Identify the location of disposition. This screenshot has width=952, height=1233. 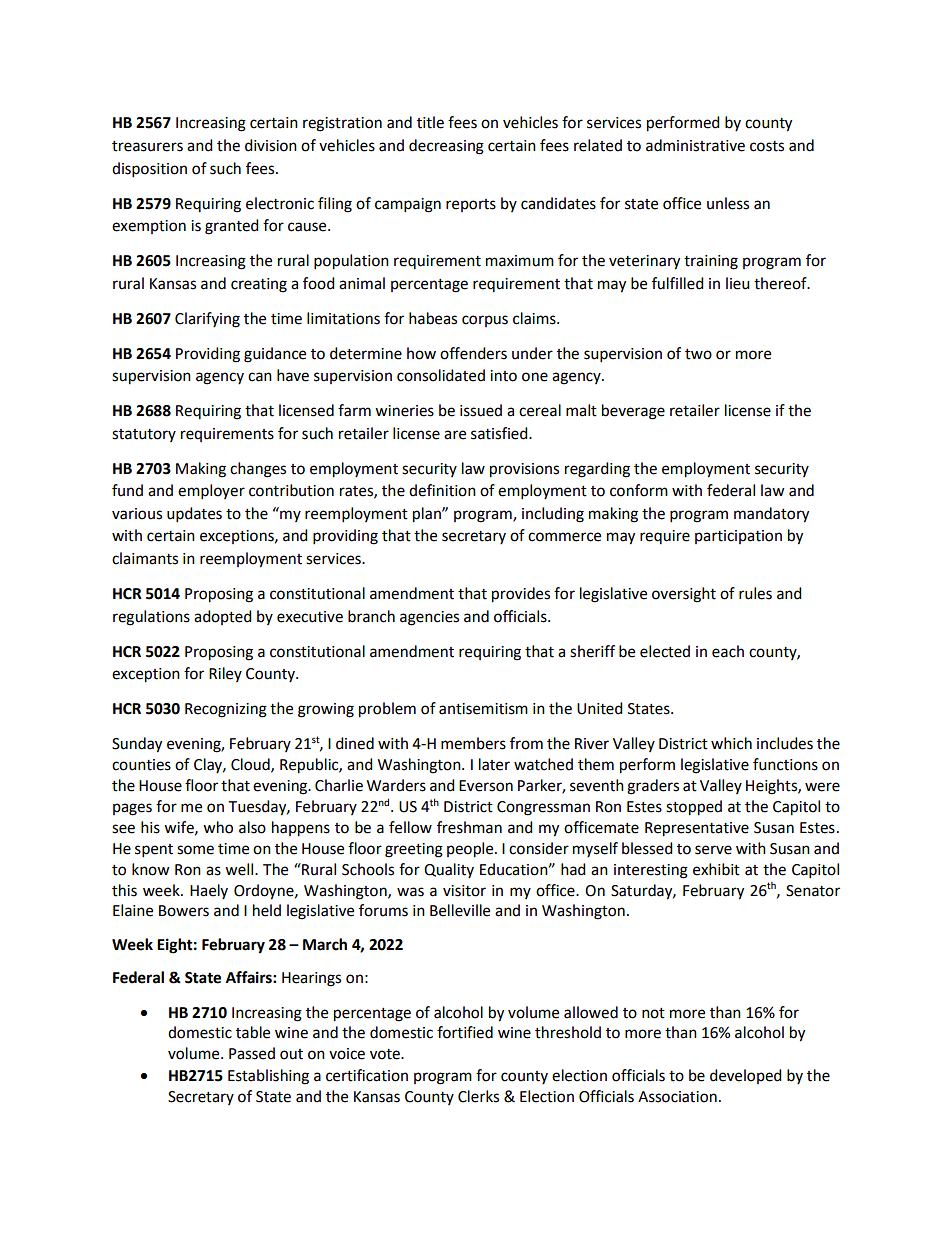
(149, 170).
